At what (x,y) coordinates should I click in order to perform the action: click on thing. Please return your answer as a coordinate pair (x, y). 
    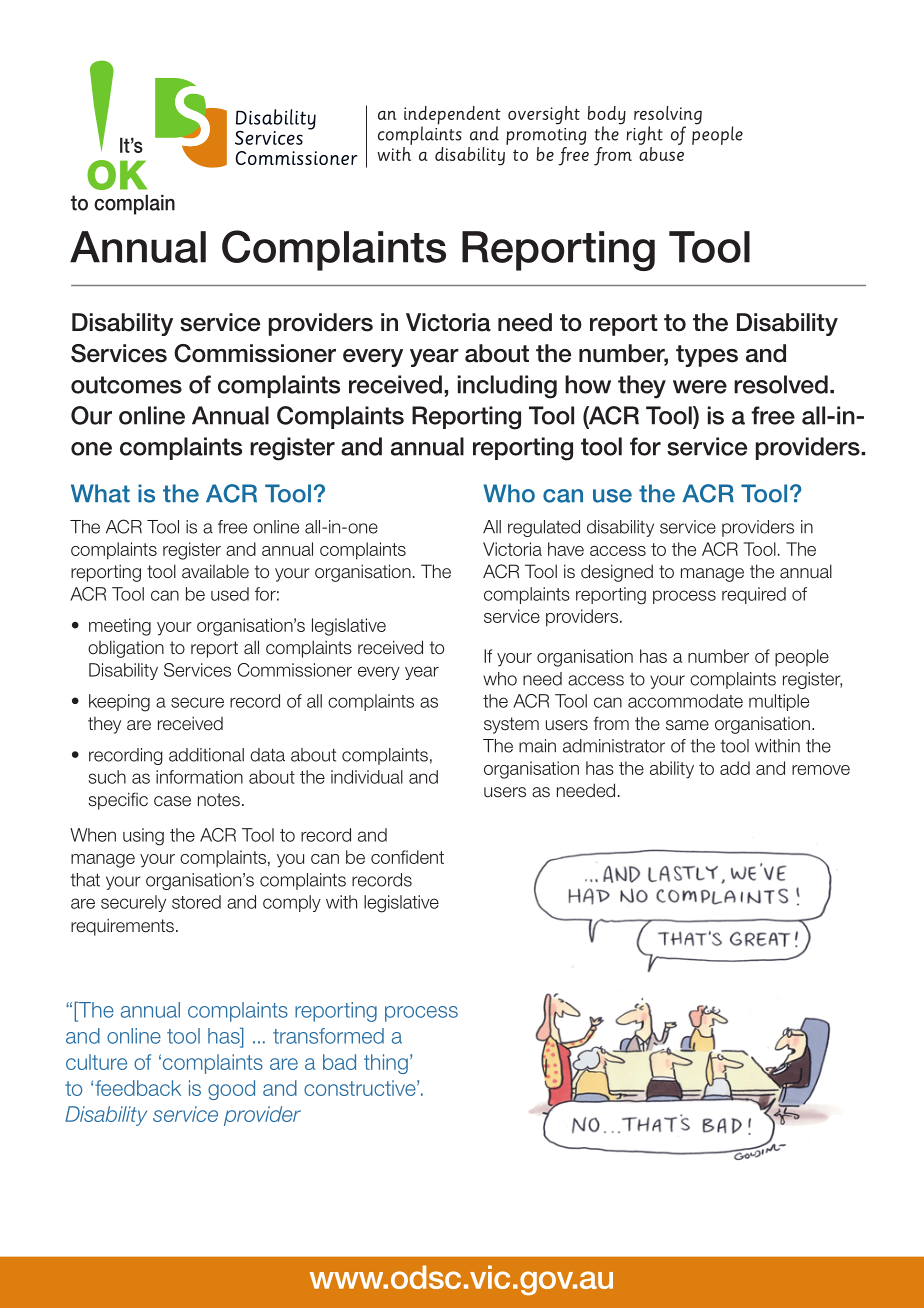
    Looking at the image, I should click on (386, 1064).
